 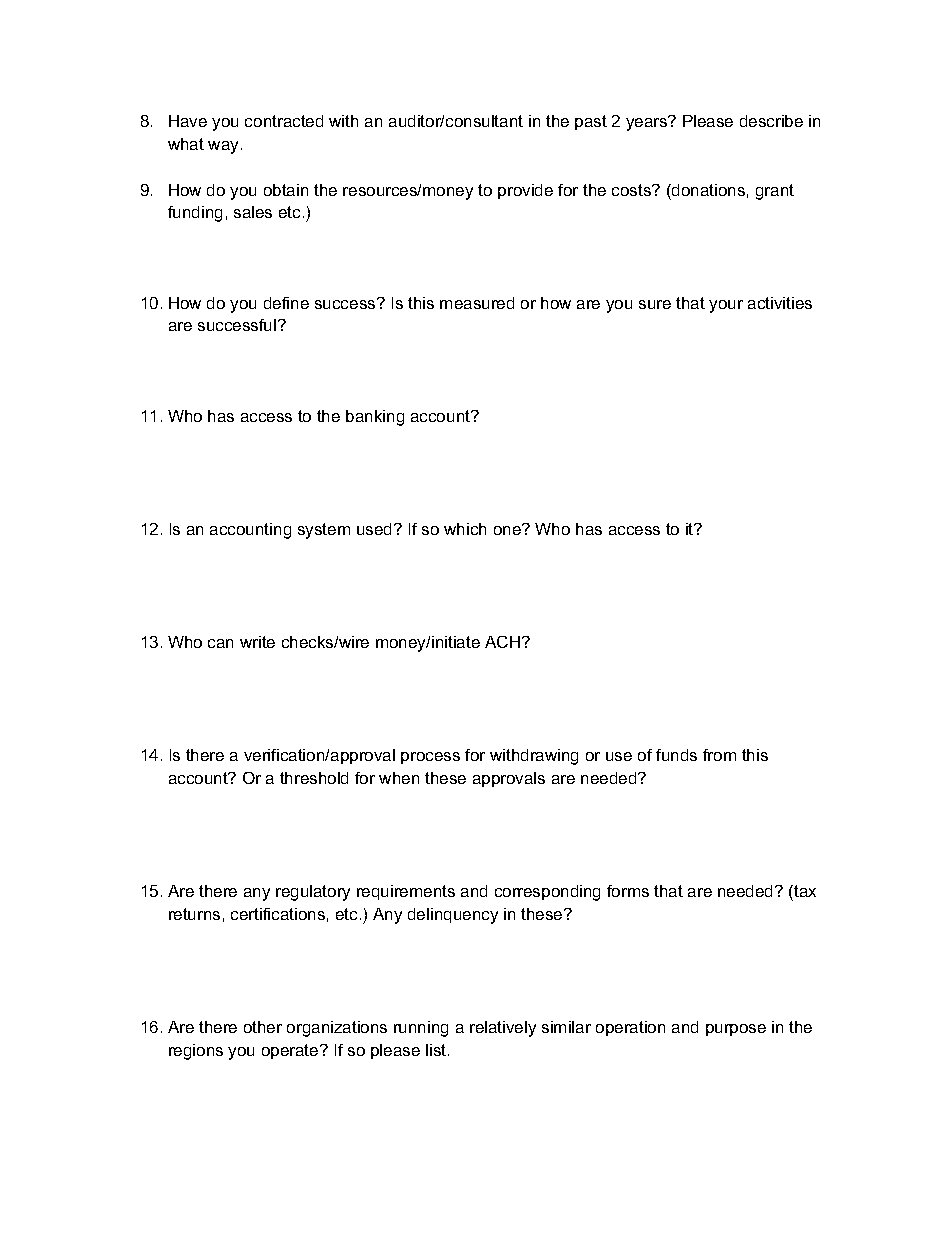 What do you see at coordinates (286, 303) in the screenshot?
I see `define` at bounding box center [286, 303].
